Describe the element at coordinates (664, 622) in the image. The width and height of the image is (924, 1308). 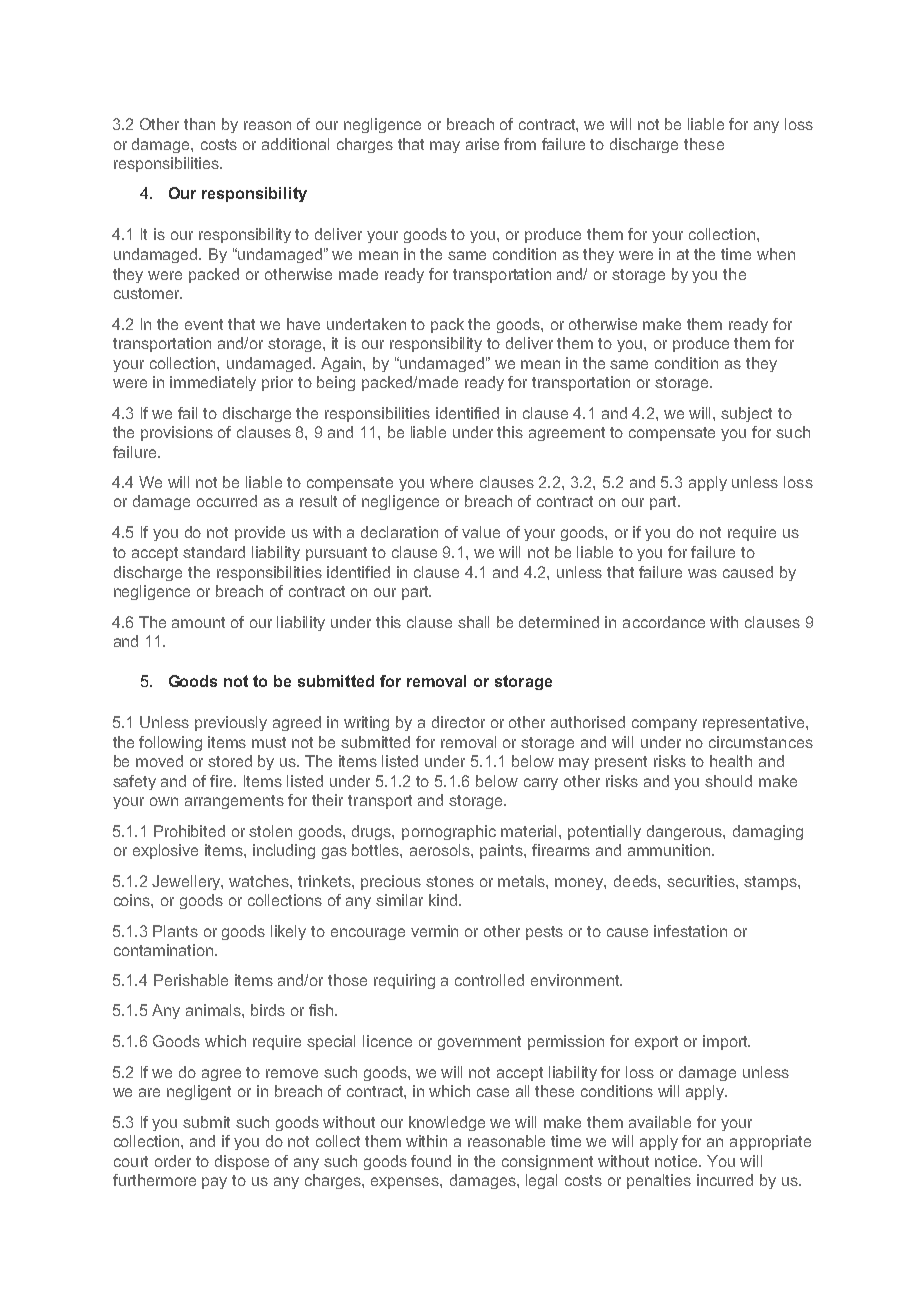
I see `accordance` at that location.
